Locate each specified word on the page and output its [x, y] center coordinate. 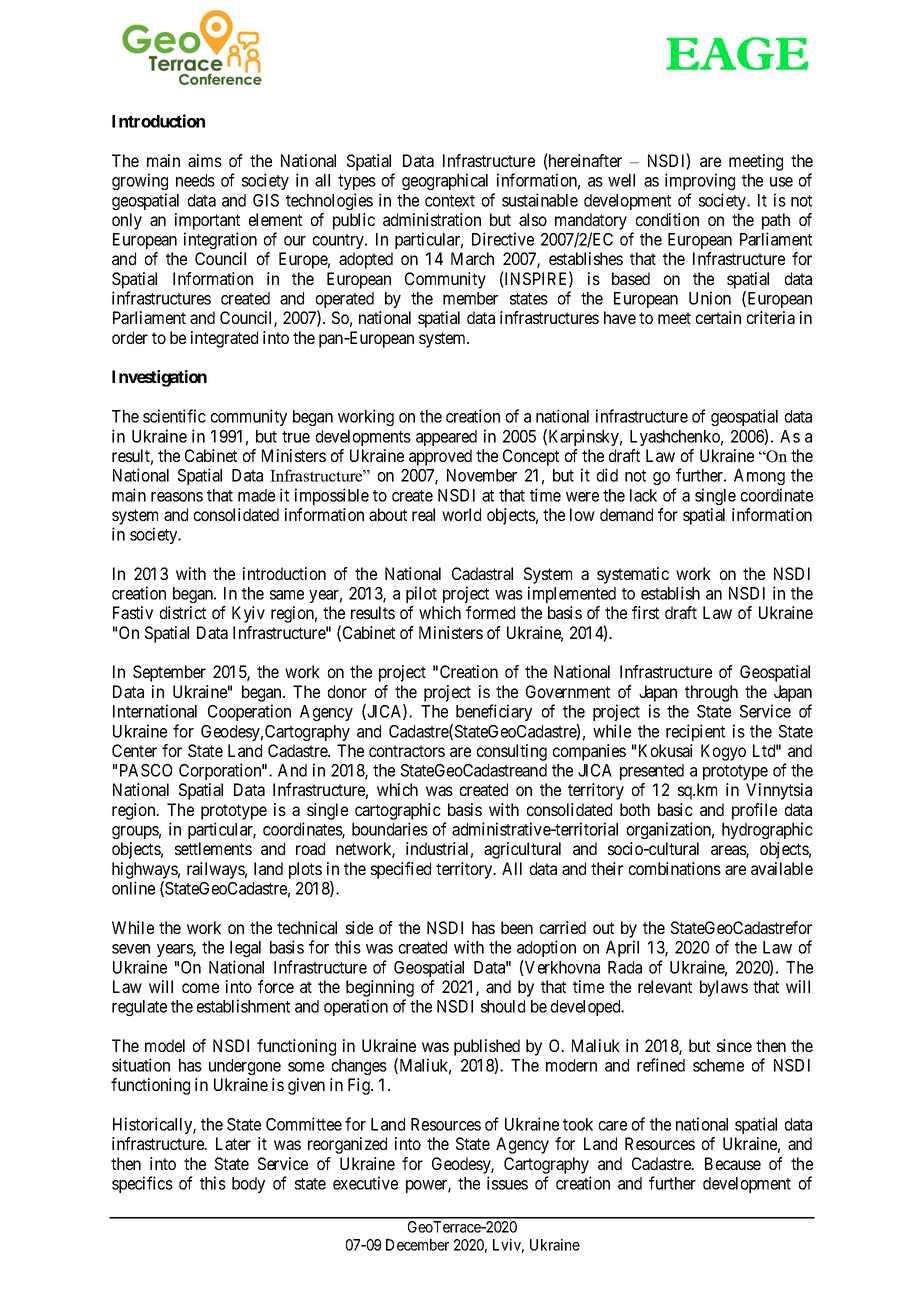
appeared [446, 438]
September [169, 673]
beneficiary [494, 712]
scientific [174, 416]
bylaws [724, 988]
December [417, 1245]
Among [759, 477]
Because [733, 1163]
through [711, 693]
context [450, 201]
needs [195, 180]
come [200, 988]
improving [700, 181]
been [517, 927]
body [248, 1185]
